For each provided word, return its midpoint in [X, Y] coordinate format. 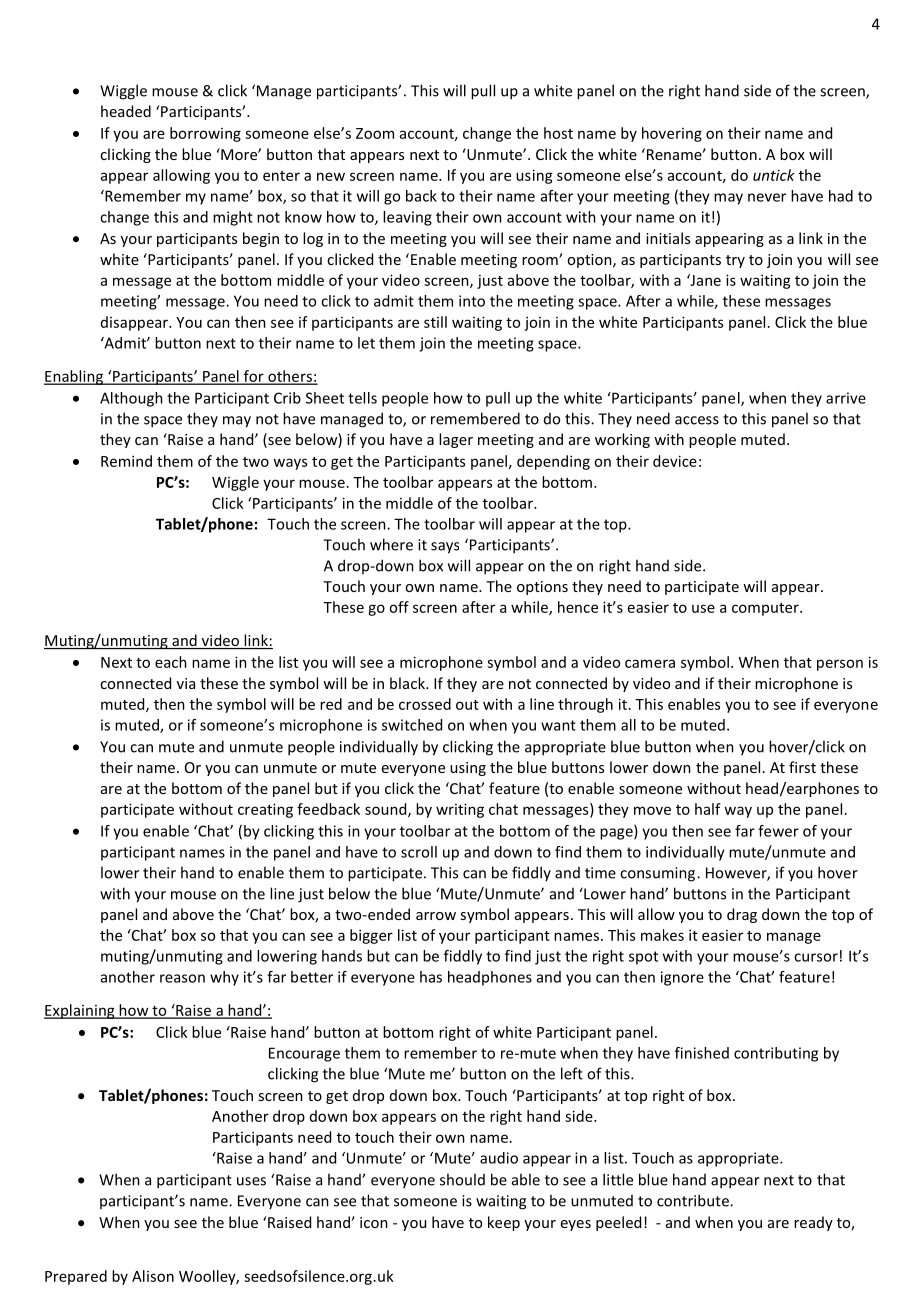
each [171, 662]
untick [774, 175]
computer [766, 609]
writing [460, 810]
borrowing [205, 134]
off [399, 607]
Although [131, 399]
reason [182, 978]
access [697, 420]
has [431, 977]
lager [456, 440]
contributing [776, 1054]
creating [265, 810]
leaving [407, 218]
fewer [778, 831]
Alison [153, 1276]
